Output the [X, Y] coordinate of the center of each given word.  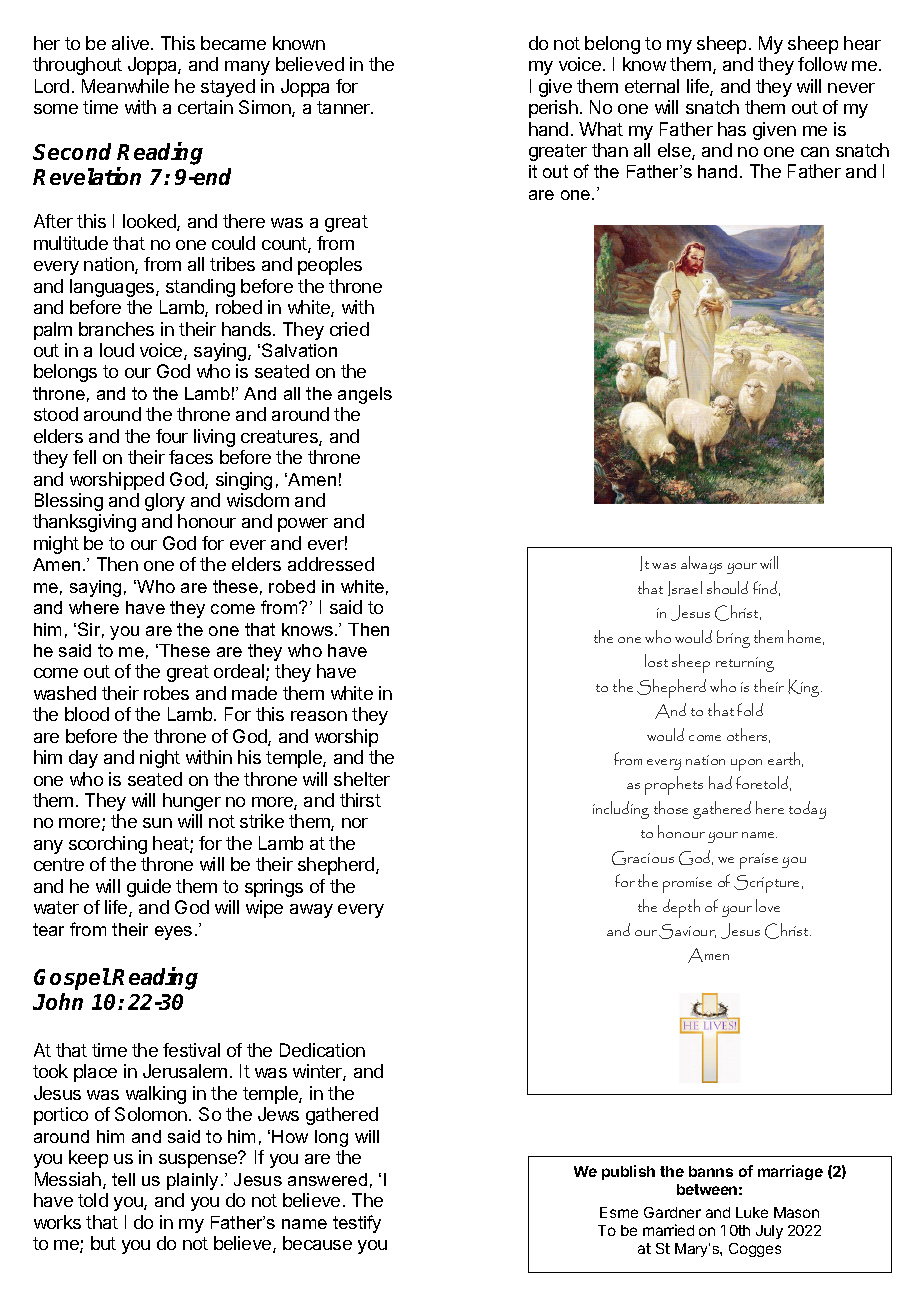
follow [822, 64]
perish [553, 109]
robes [166, 693]
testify [357, 1224]
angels [365, 395]
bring [733, 639]
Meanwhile [125, 86]
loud [117, 350]
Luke [752, 1212]
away [311, 911]
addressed [331, 564]
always [701, 565]
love [768, 905]
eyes [173, 933]
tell [123, 1179]
